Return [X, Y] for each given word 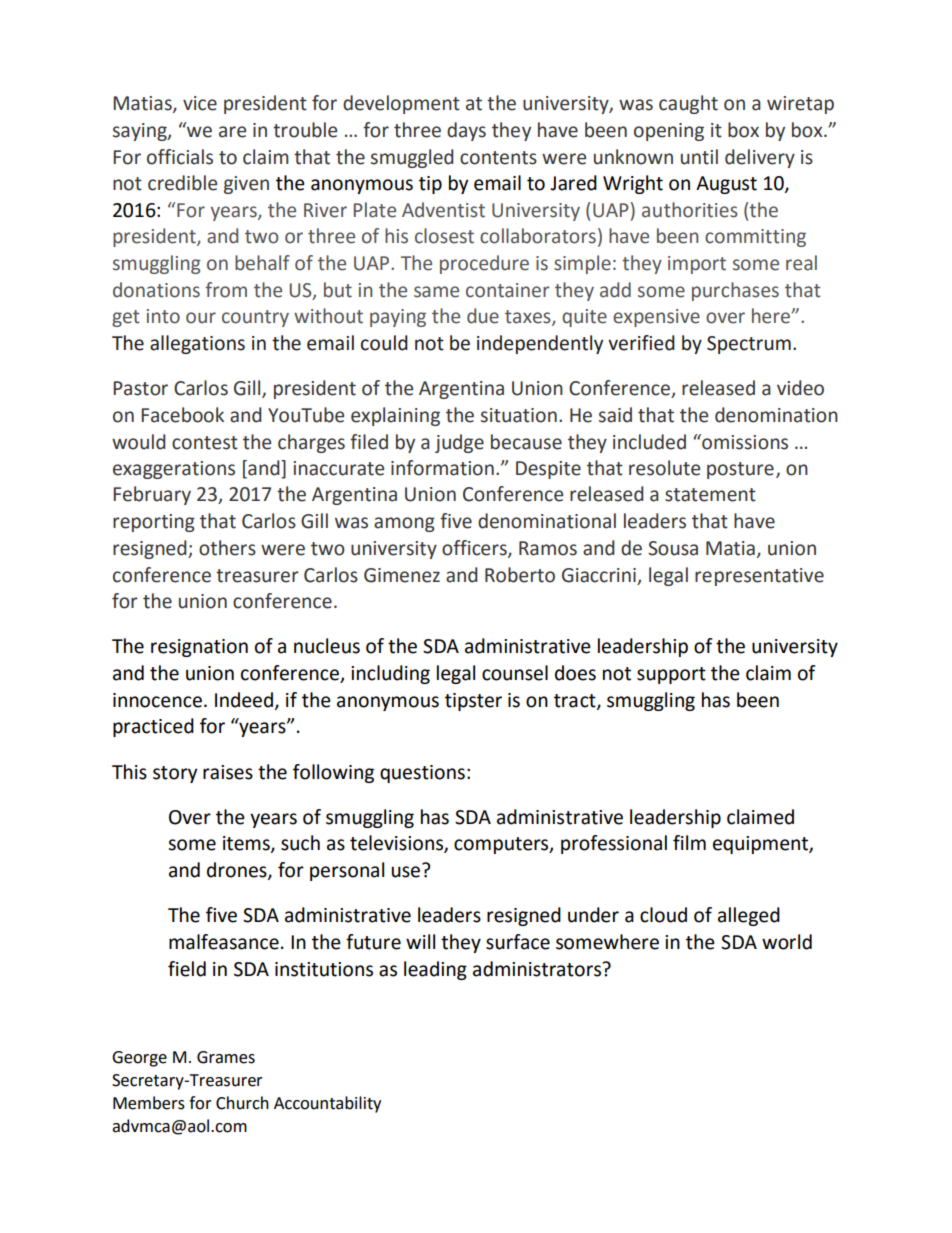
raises [228, 772]
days [466, 131]
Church [242, 1103]
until [699, 157]
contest [205, 443]
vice [200, 103]
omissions [744, 442]
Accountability [327, 1104]
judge [459, 443]
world [787, 942]
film [689, 842]
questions [422, 774]
